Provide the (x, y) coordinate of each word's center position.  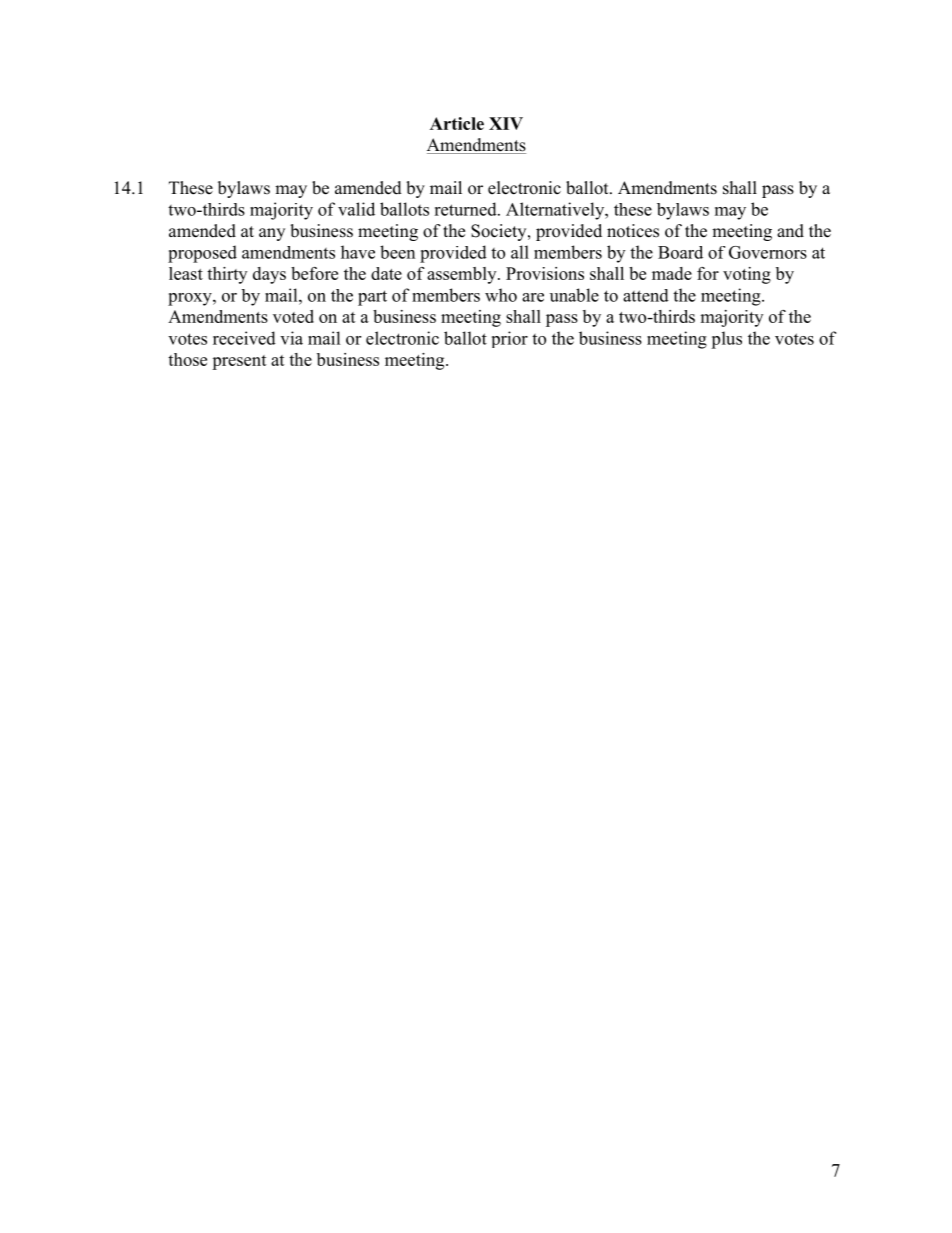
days (269, 275)
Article (457, 123)
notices (633, 231)
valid (356, 209)
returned (466, 209)
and (790, 231)
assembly (463, 275)
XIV (506, 123)
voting (747, 275)
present (239, 362)
